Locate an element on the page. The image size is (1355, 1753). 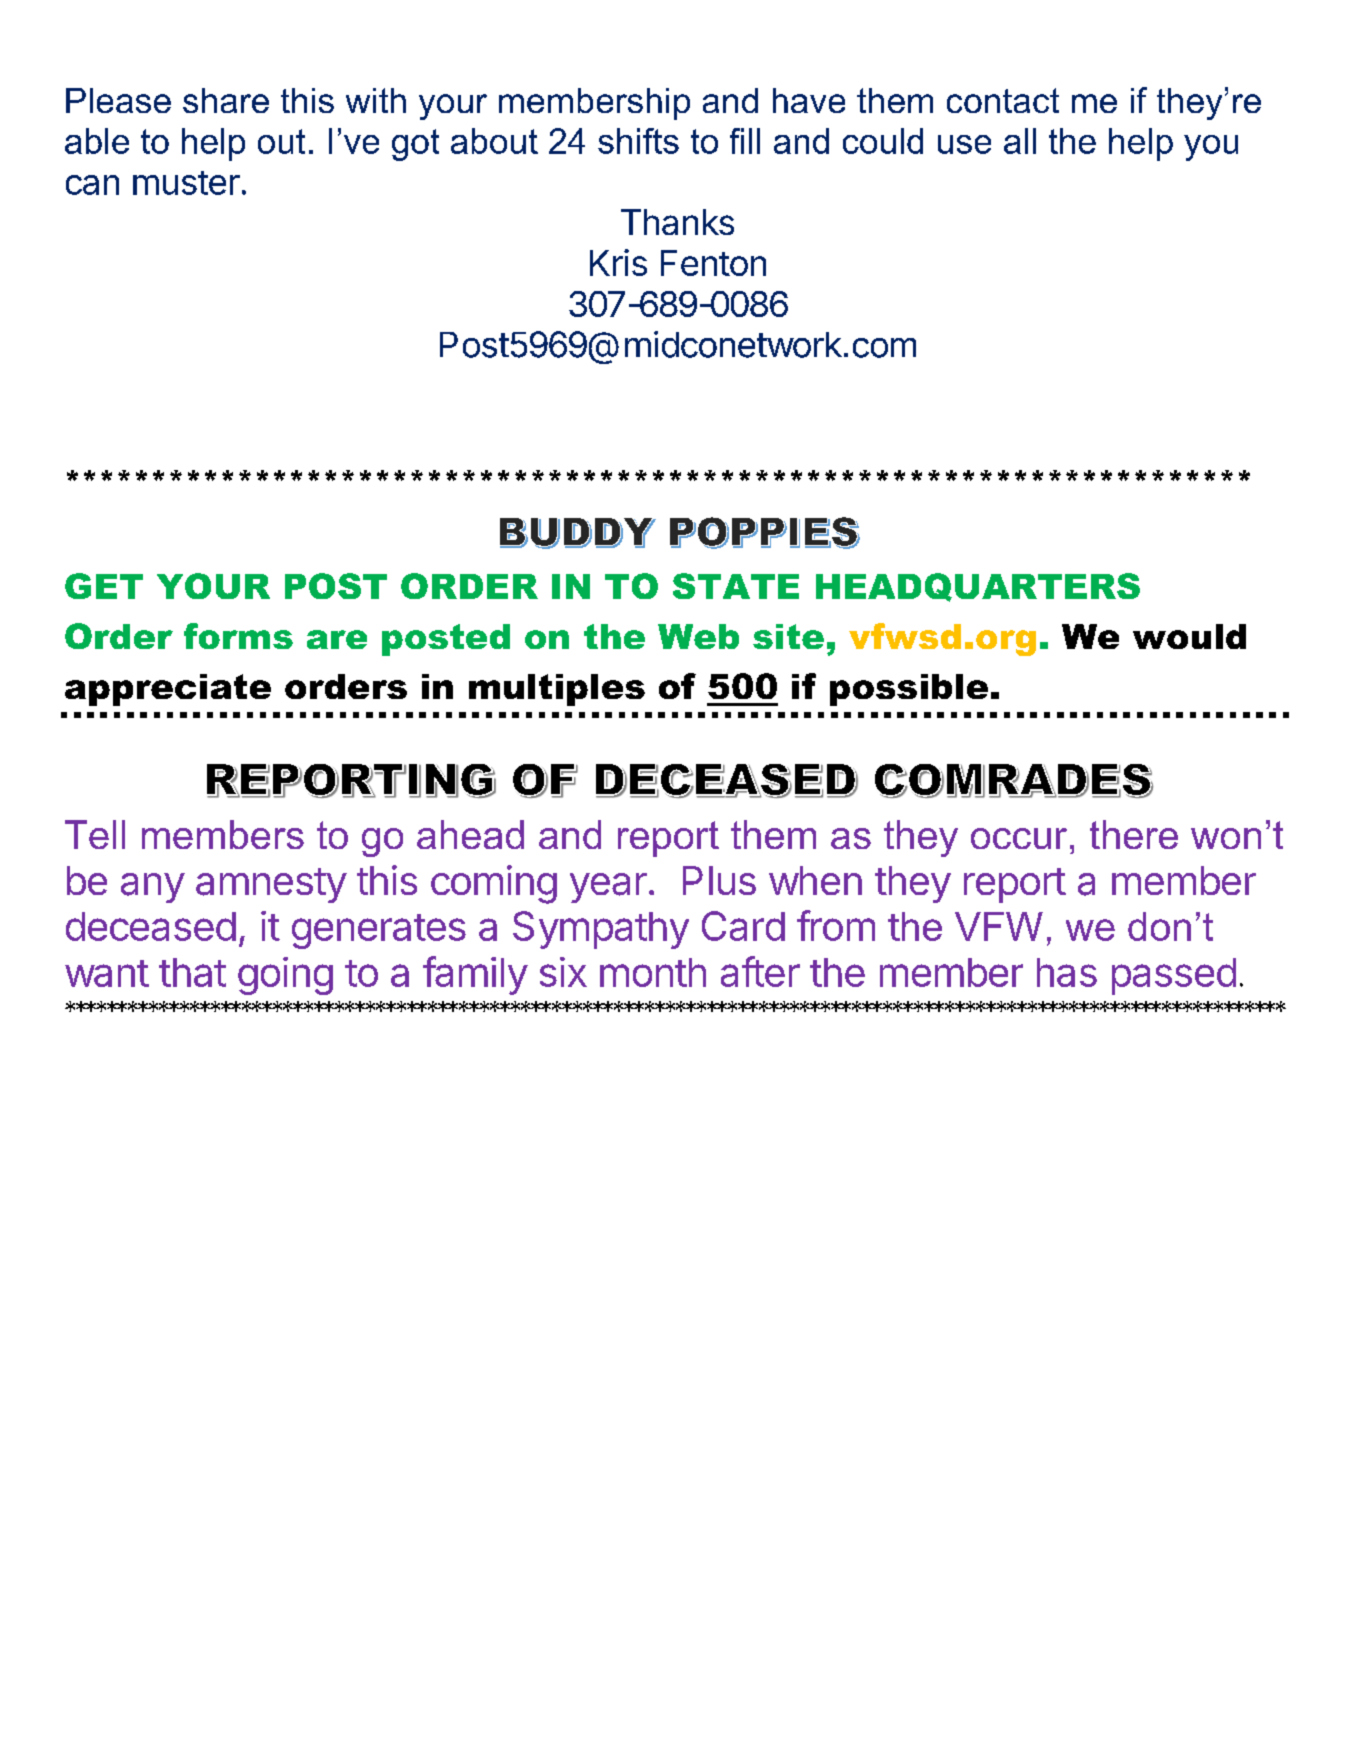
STATE is located at coordinates (736, 586).
